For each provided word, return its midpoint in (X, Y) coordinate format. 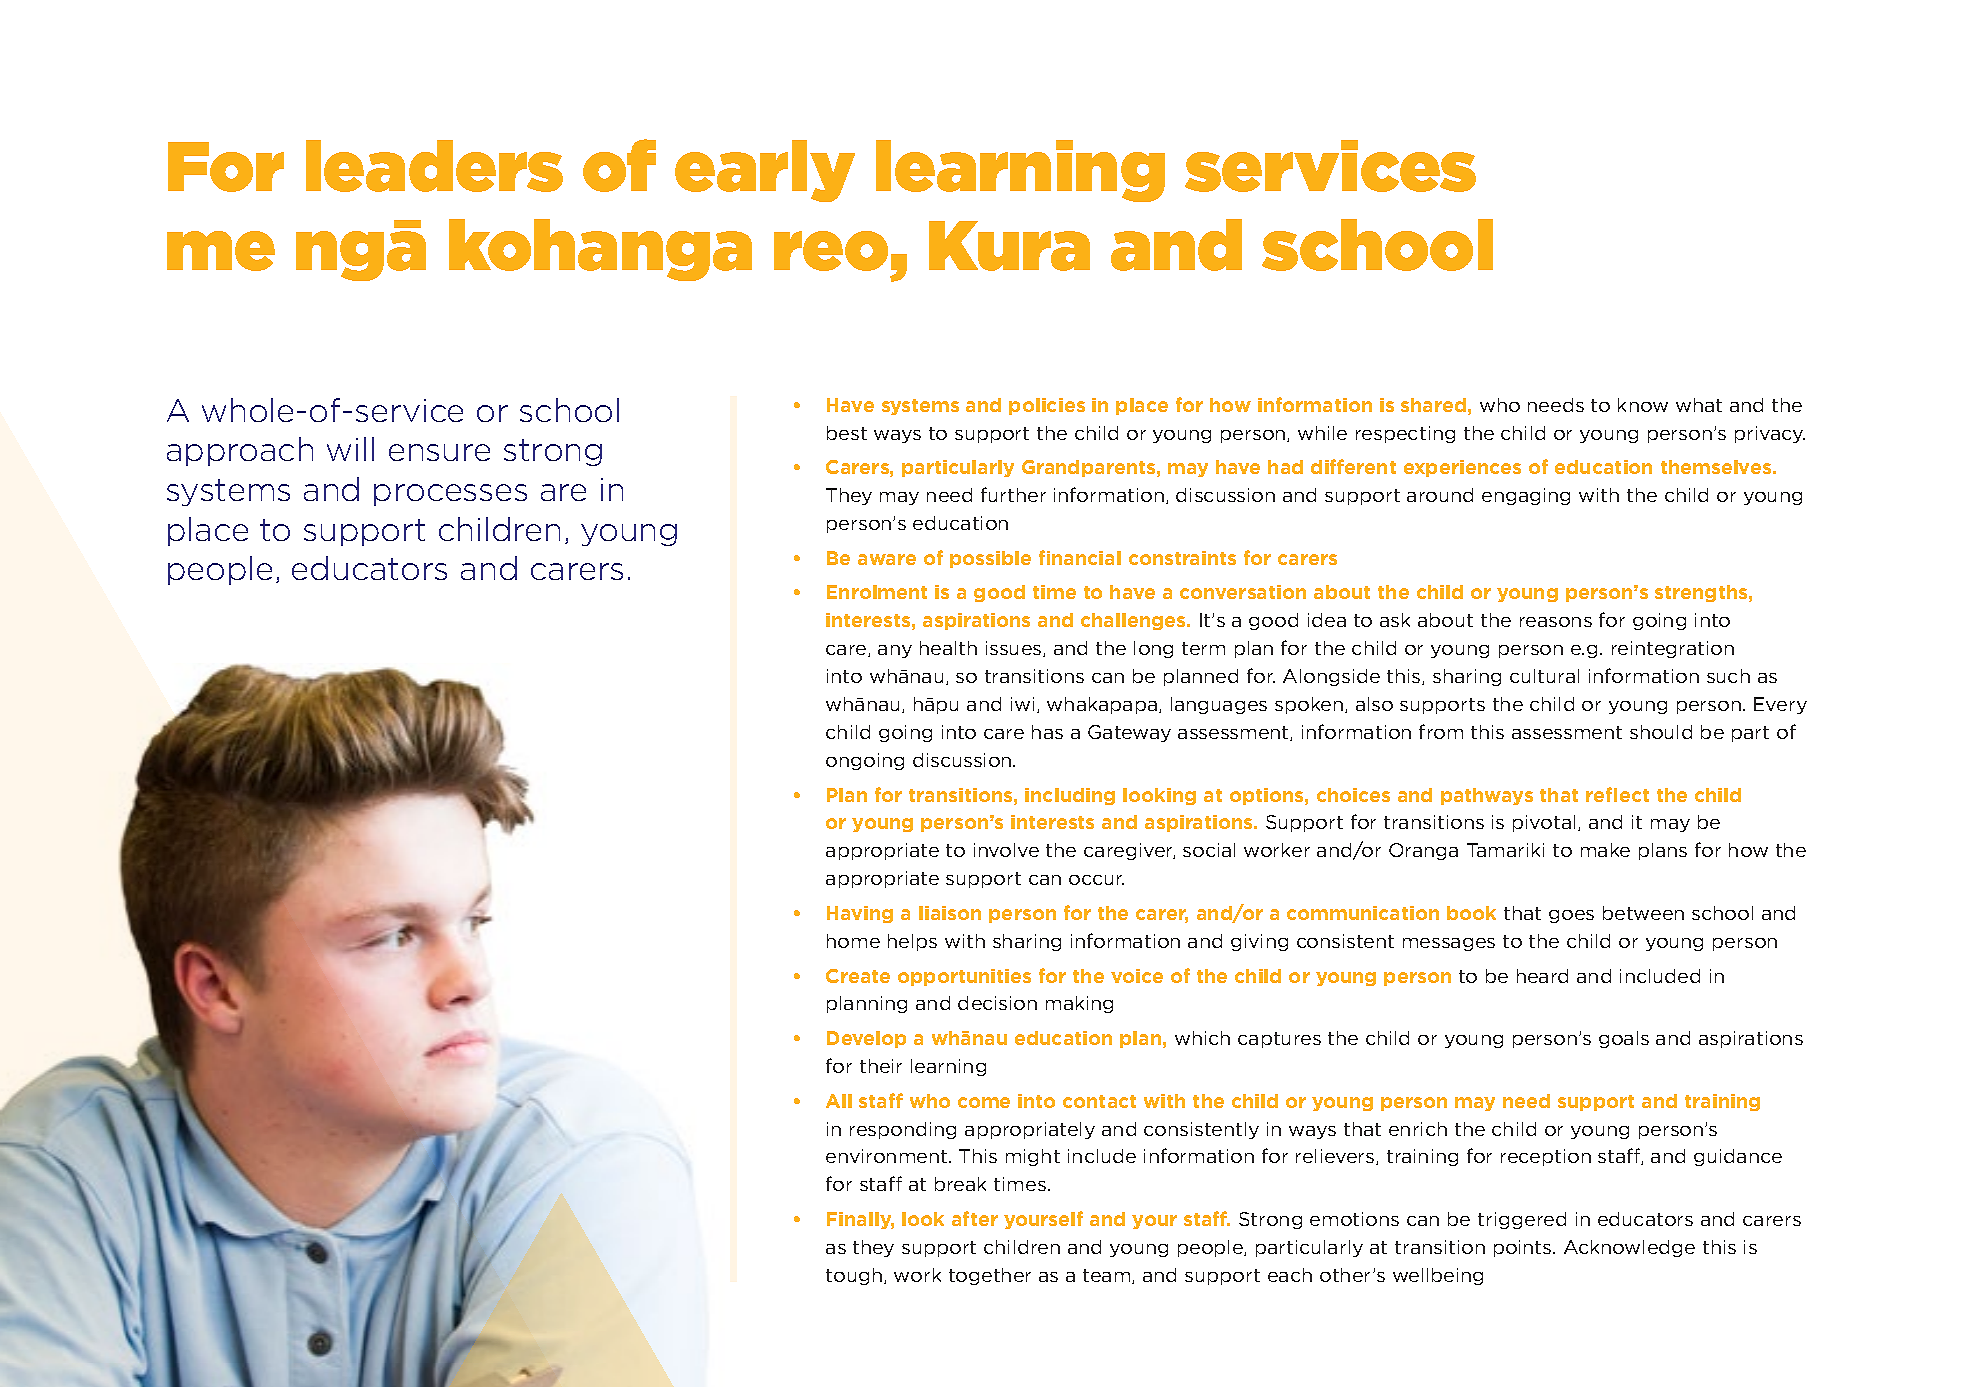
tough (854, 1276)
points (1524, 1248)
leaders (434, 166)
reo (831, 251)
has (1047, 732)
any (895, 651)
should (1661, 732)
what (1699, 405)
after (975, 1218)
